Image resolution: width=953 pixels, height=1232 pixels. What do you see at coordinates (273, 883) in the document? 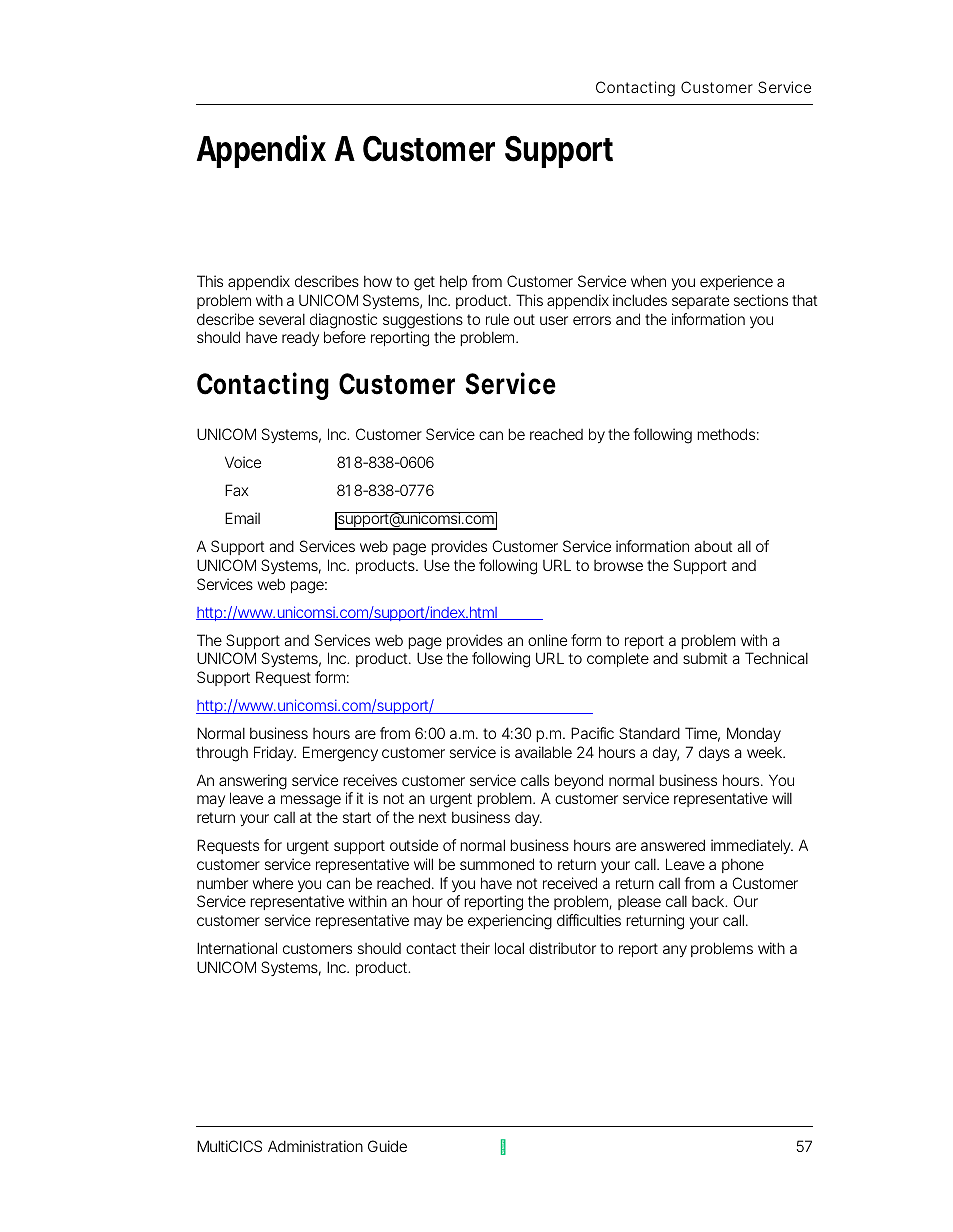
I see `where` at bounding box center [273, 883].
